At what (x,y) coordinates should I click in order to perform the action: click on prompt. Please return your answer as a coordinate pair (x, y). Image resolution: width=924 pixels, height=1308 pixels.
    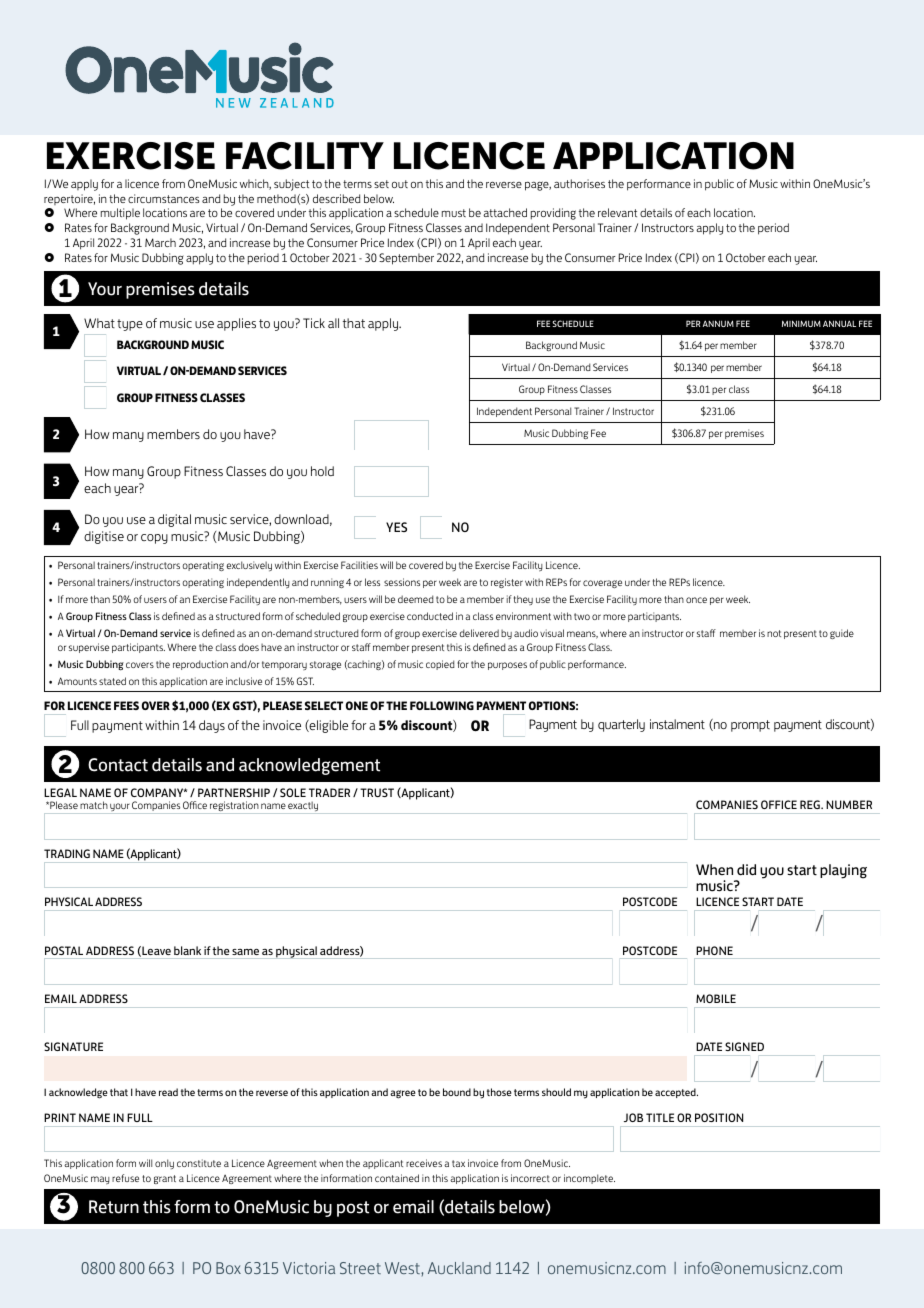
    Looking at the image, I should click on (750, 726).
